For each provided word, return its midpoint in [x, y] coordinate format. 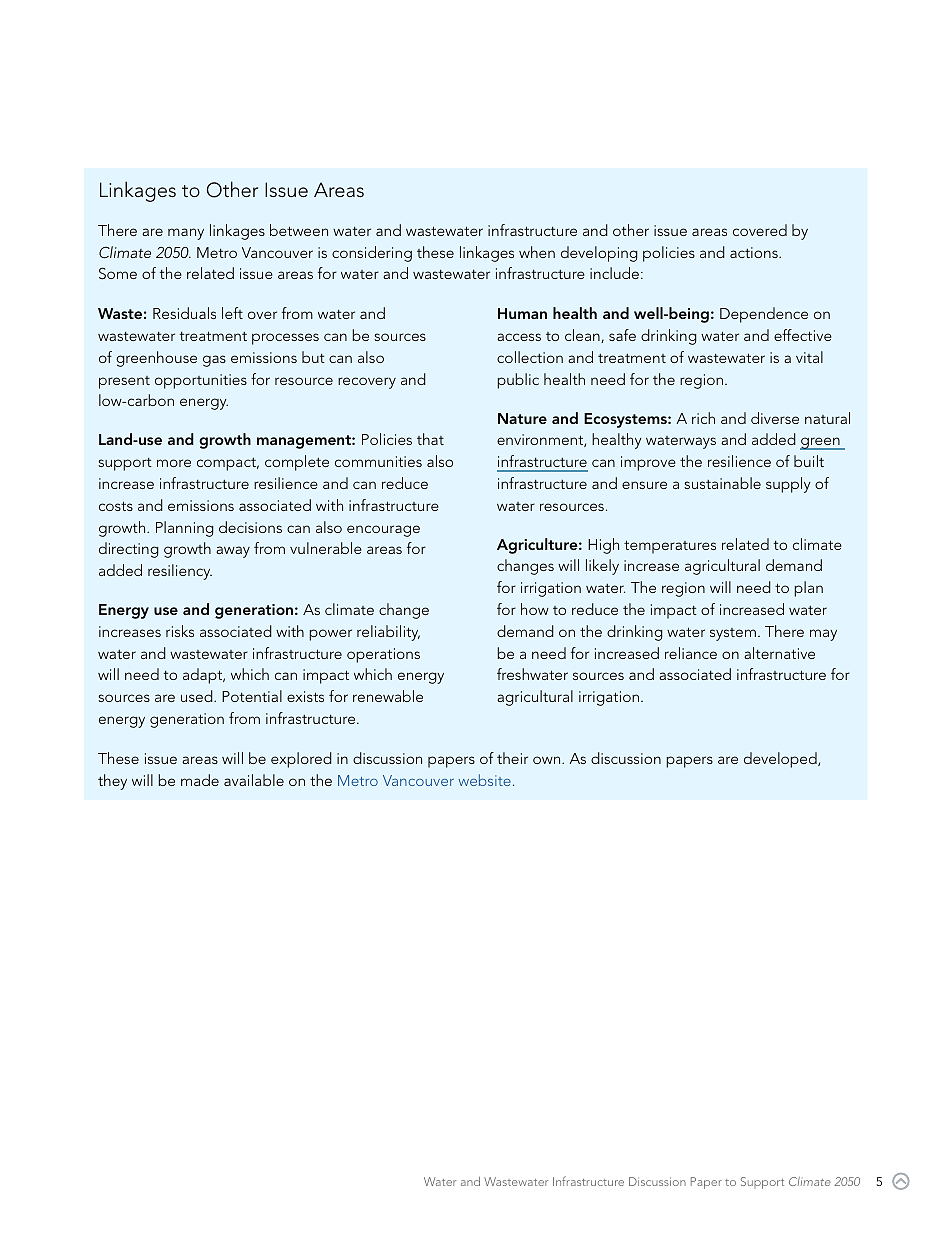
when [537, 252]
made [200, 780]
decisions [250, 527]
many [186, 234]
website [485, 780]
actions [755, 252]
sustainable [722, 483]
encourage [383, 531]
